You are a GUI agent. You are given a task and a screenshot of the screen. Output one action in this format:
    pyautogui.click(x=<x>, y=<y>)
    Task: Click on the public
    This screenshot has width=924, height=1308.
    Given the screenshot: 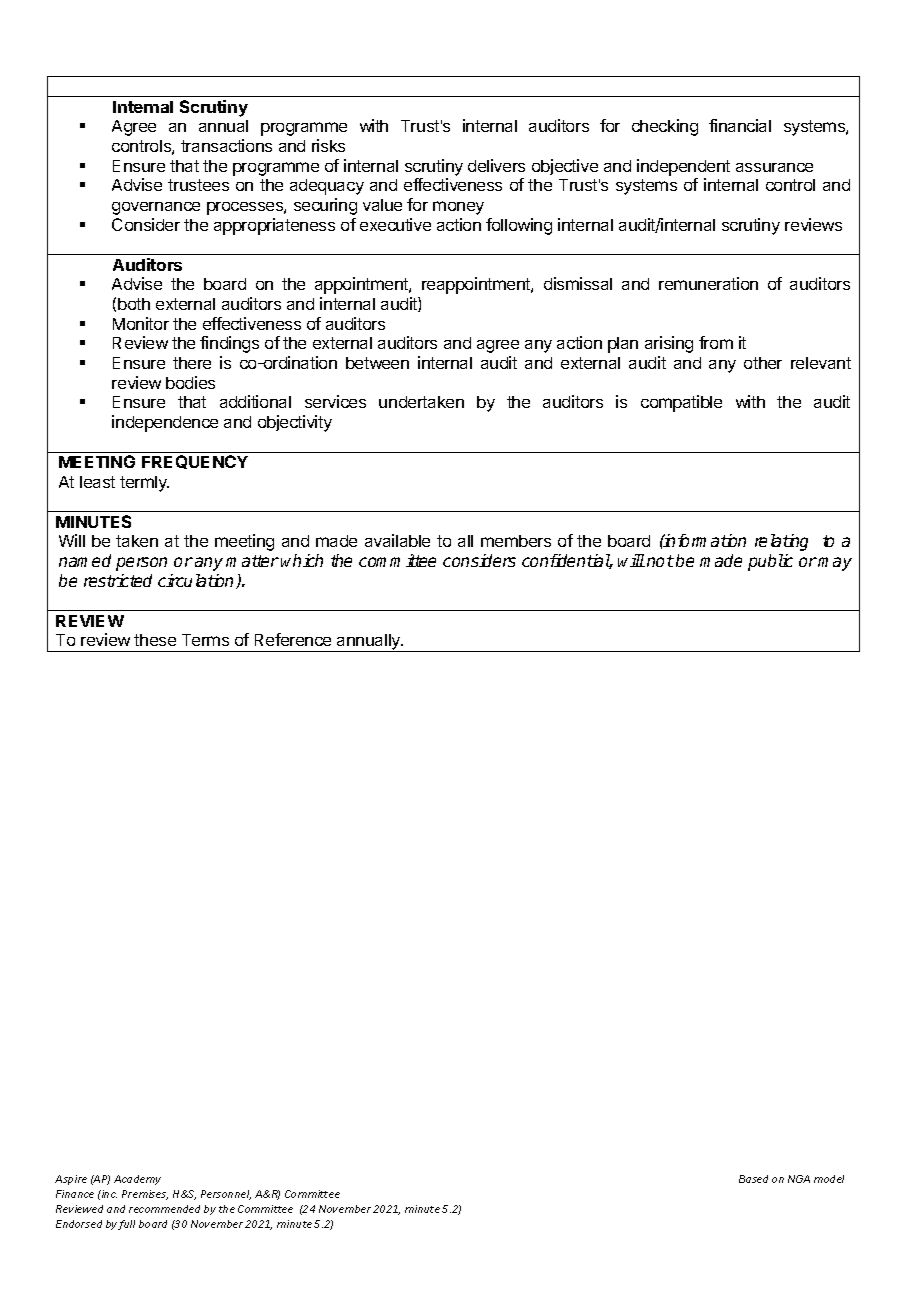 What is the action you would take?
    pyautogui.click(x=770, y=562)
